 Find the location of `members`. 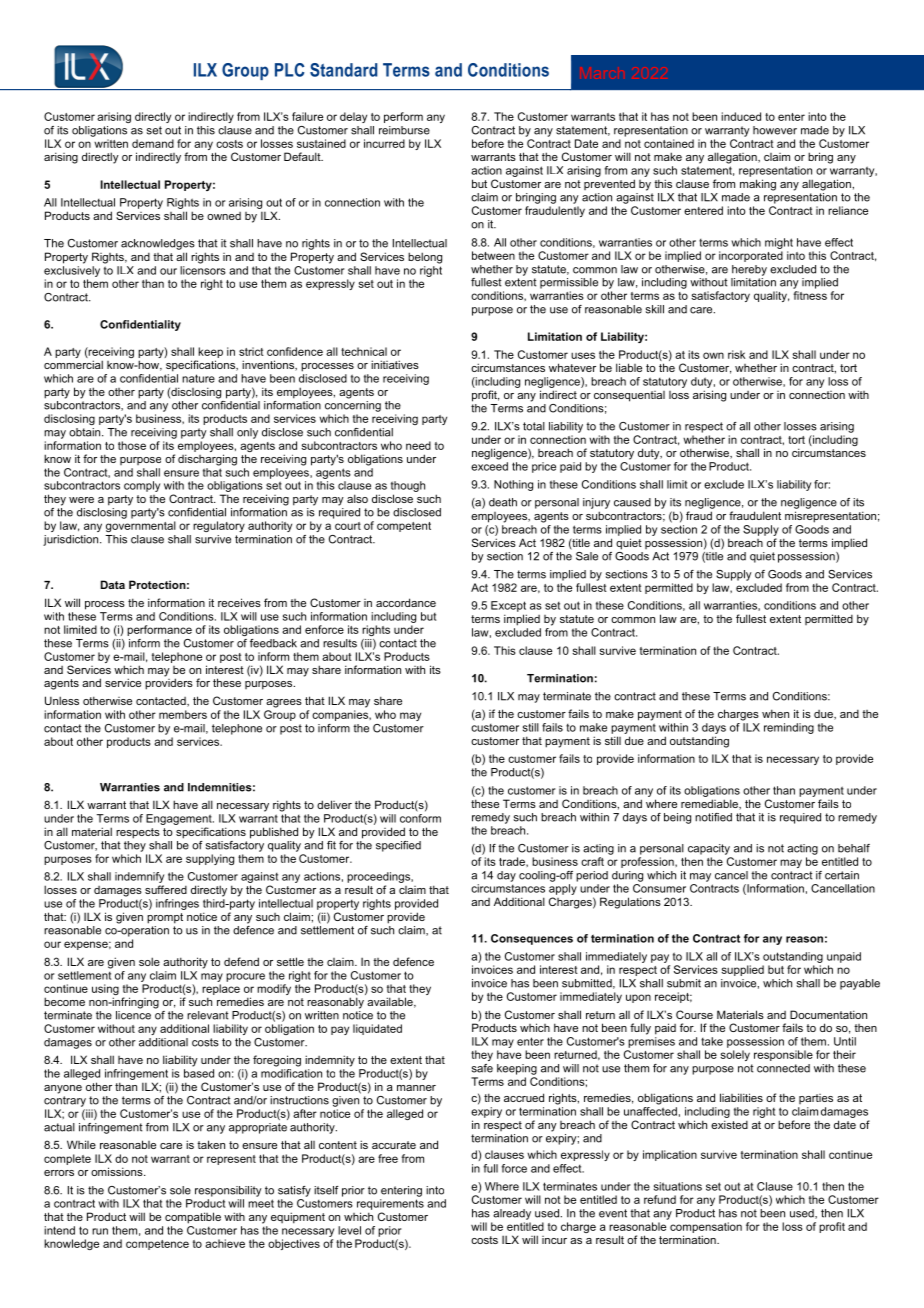

members is located at coordinates (183, 714).
